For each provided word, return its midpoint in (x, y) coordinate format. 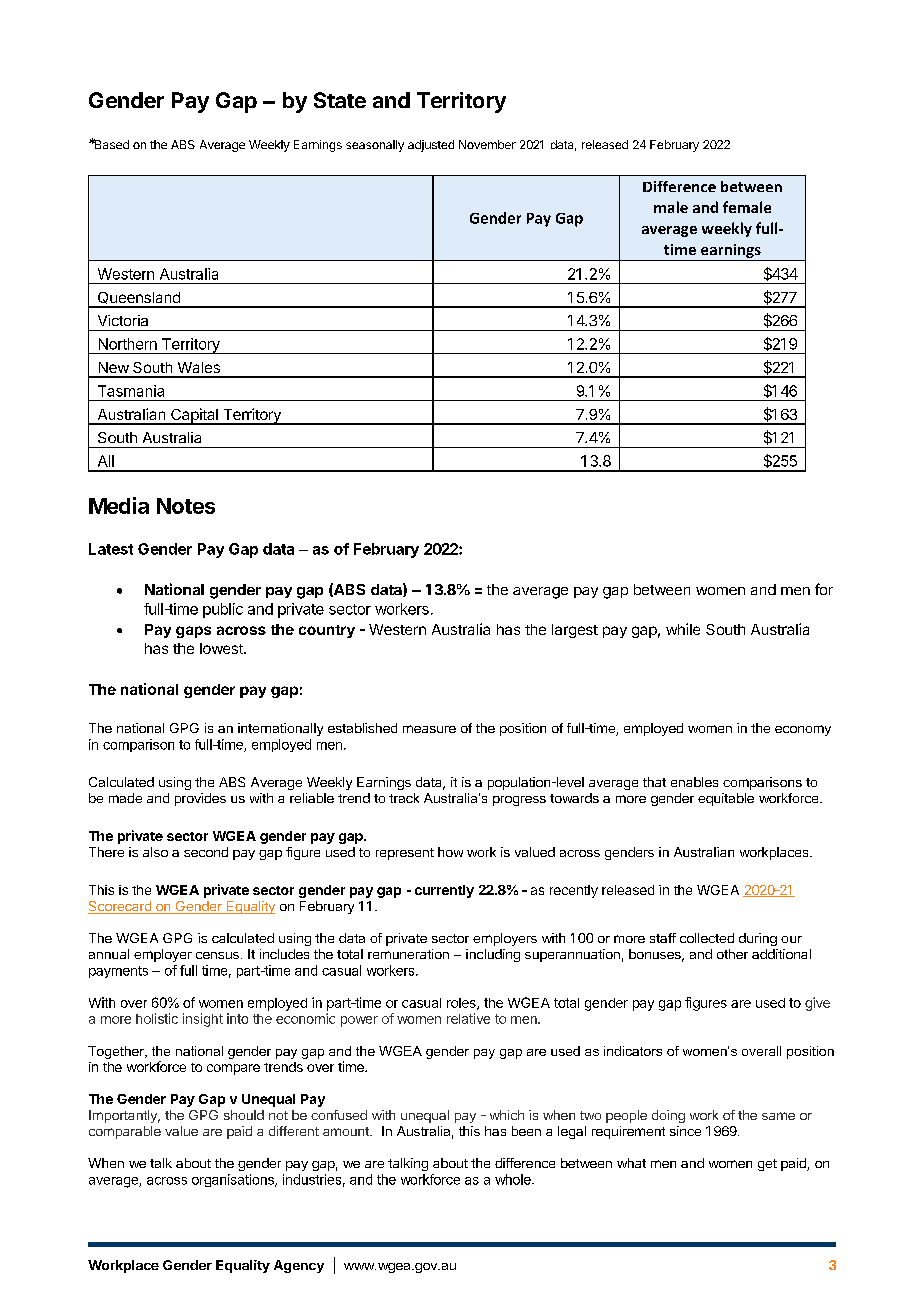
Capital (194, 416)
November (487, 144)
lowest (222, 648)
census (217, 955)
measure (429, 729)
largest (575, 631)
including (493, 955)
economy (803, 730)
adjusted (431, 146)
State (340, 100)
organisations (234, 1180)
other (732, 954)
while (683, 629)
